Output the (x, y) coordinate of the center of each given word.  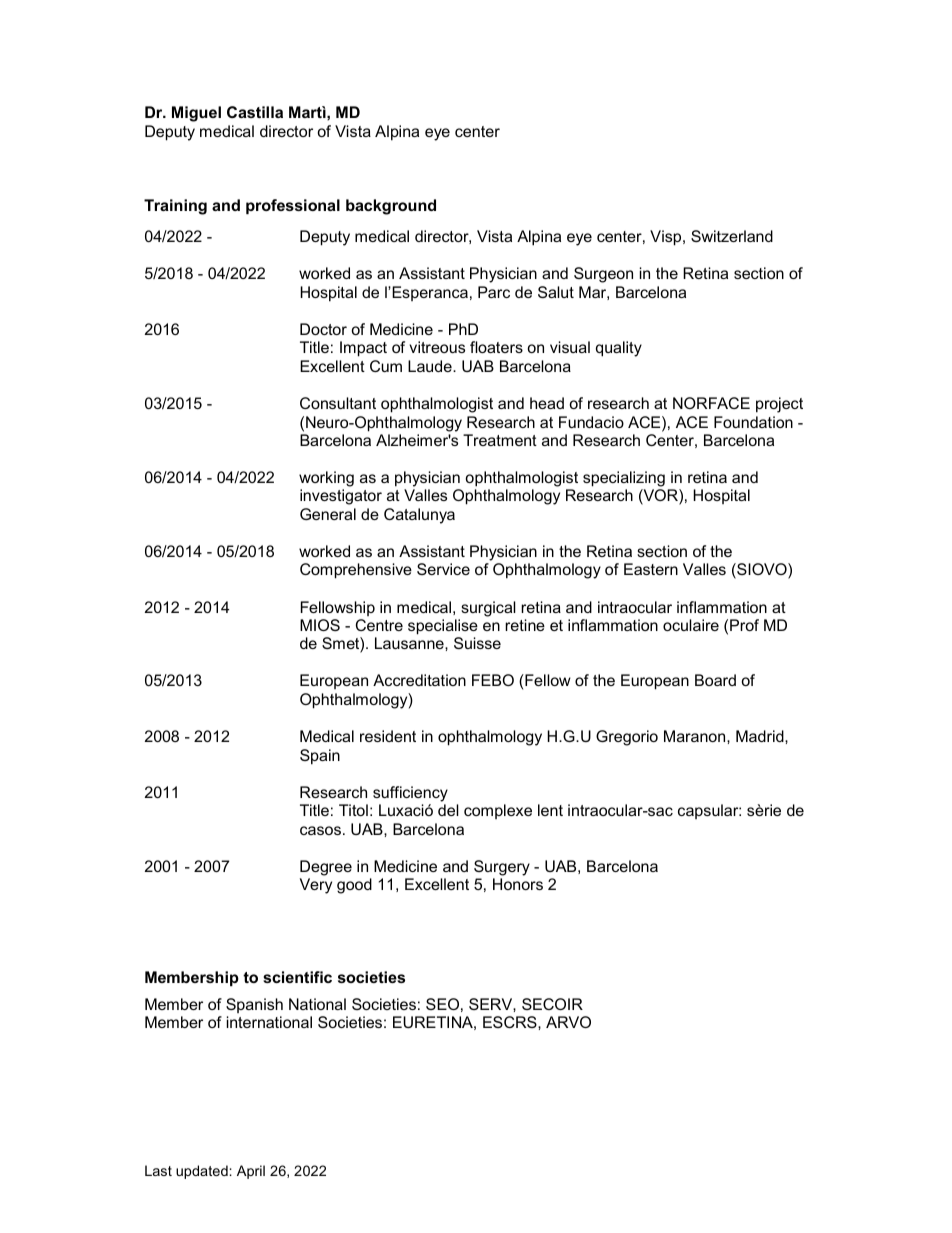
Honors (518, 884)
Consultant (338, 403)
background (391, 207)
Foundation (753, 422)
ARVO (568, 1022)
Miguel (196, 114)
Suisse (477, 643)
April (251, 1172)
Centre (379, 625)
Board (715, 680)
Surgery (502, 868)
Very (316, 886)
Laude (431, 366)
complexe (498, 811)
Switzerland (732, 236)
